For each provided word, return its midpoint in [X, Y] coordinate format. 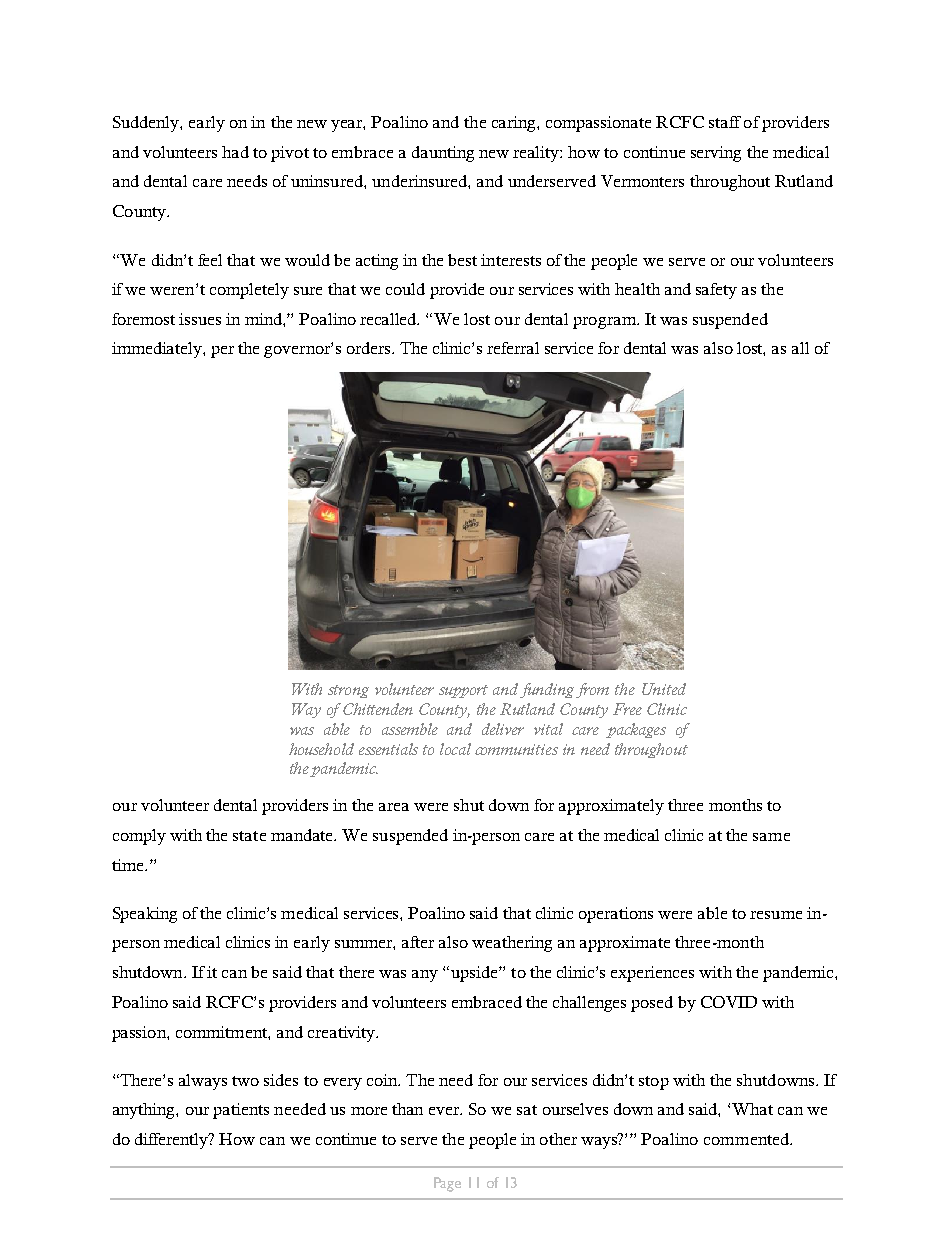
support [463, 691]
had [235, 152]
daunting [443, 154]
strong [348, 691]
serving [716, 154]
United [664, 689]
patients [241, 1111]
